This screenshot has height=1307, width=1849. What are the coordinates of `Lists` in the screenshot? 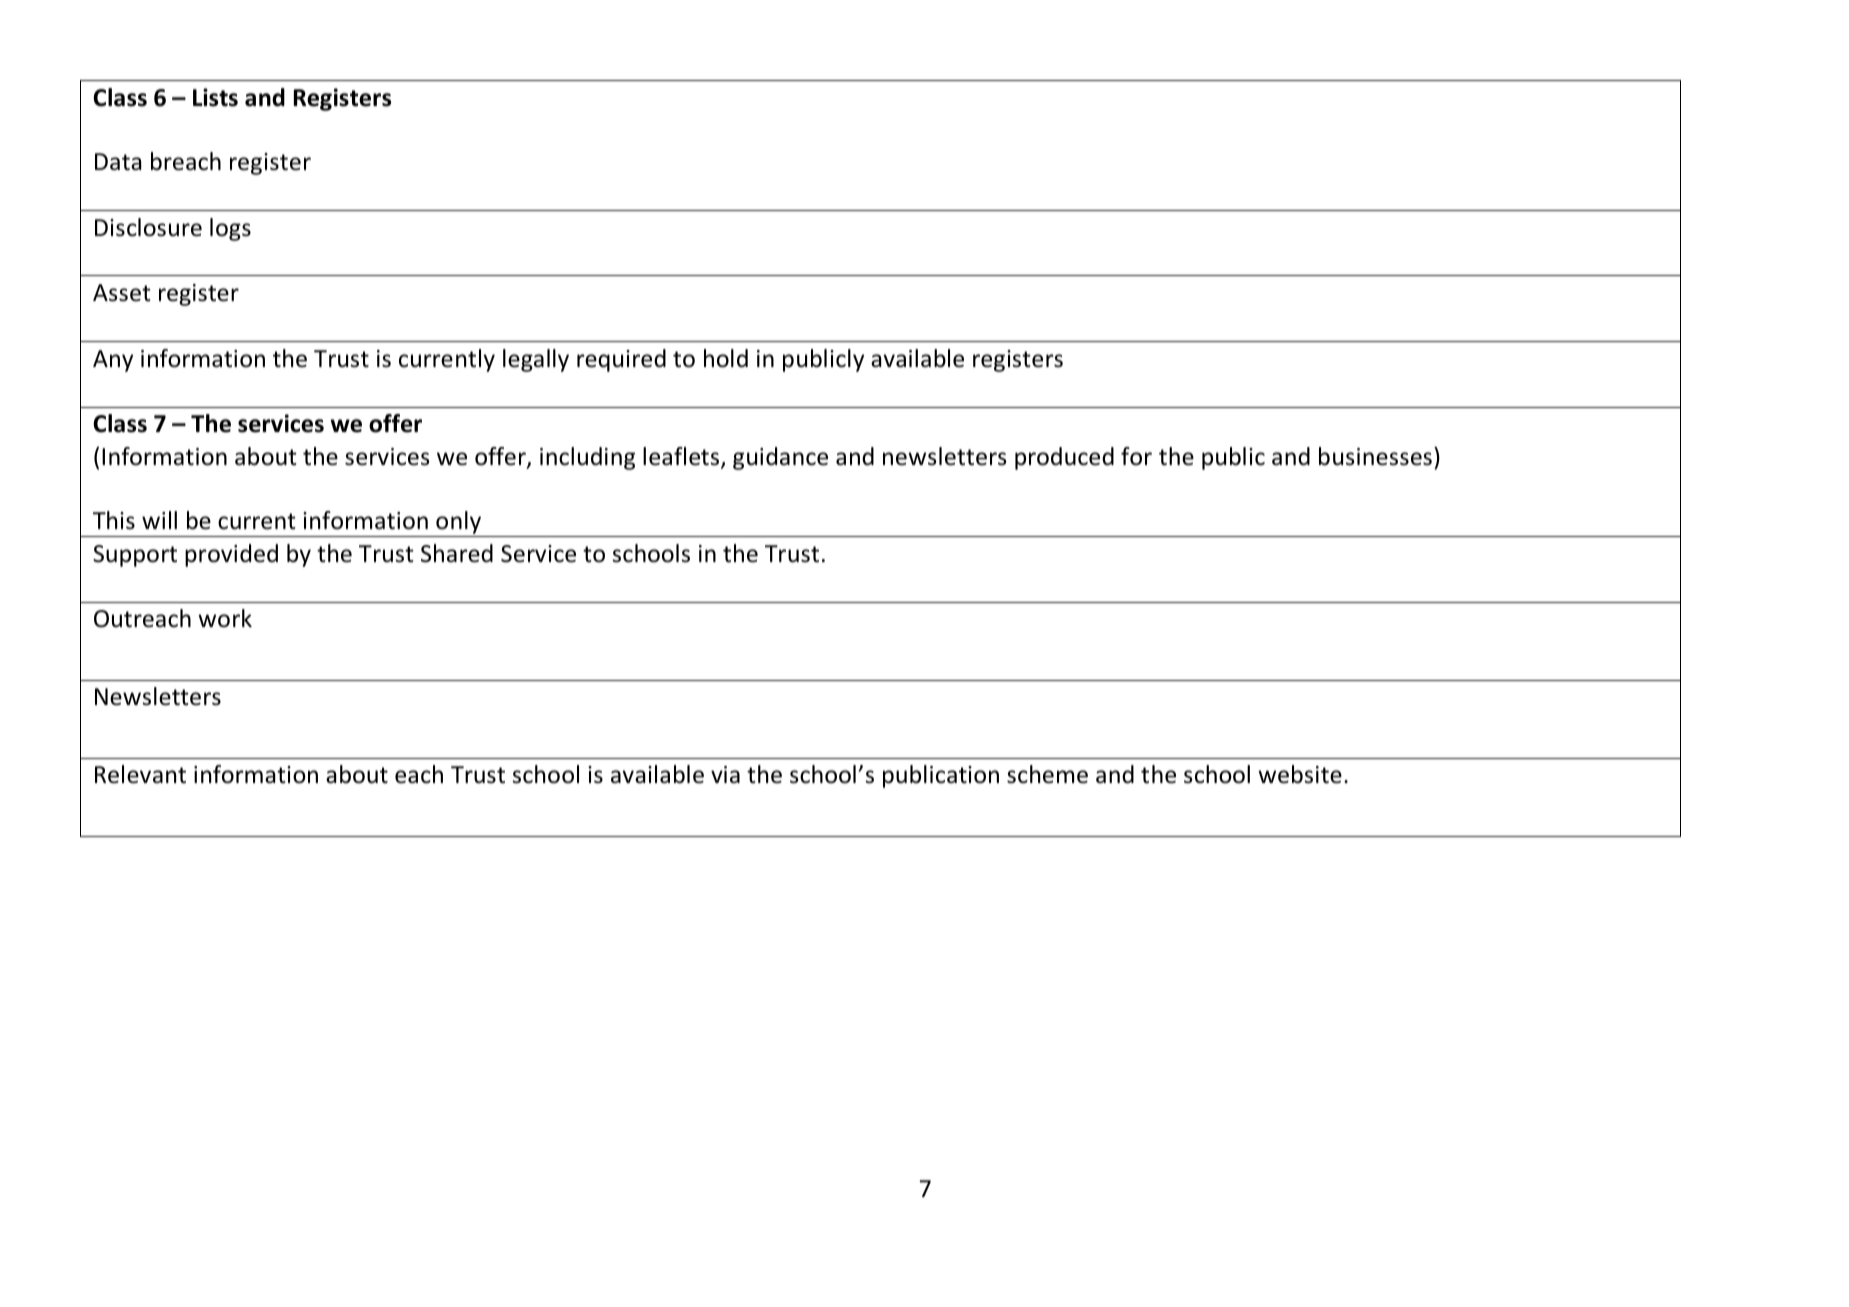 It's located at (215, 97).
